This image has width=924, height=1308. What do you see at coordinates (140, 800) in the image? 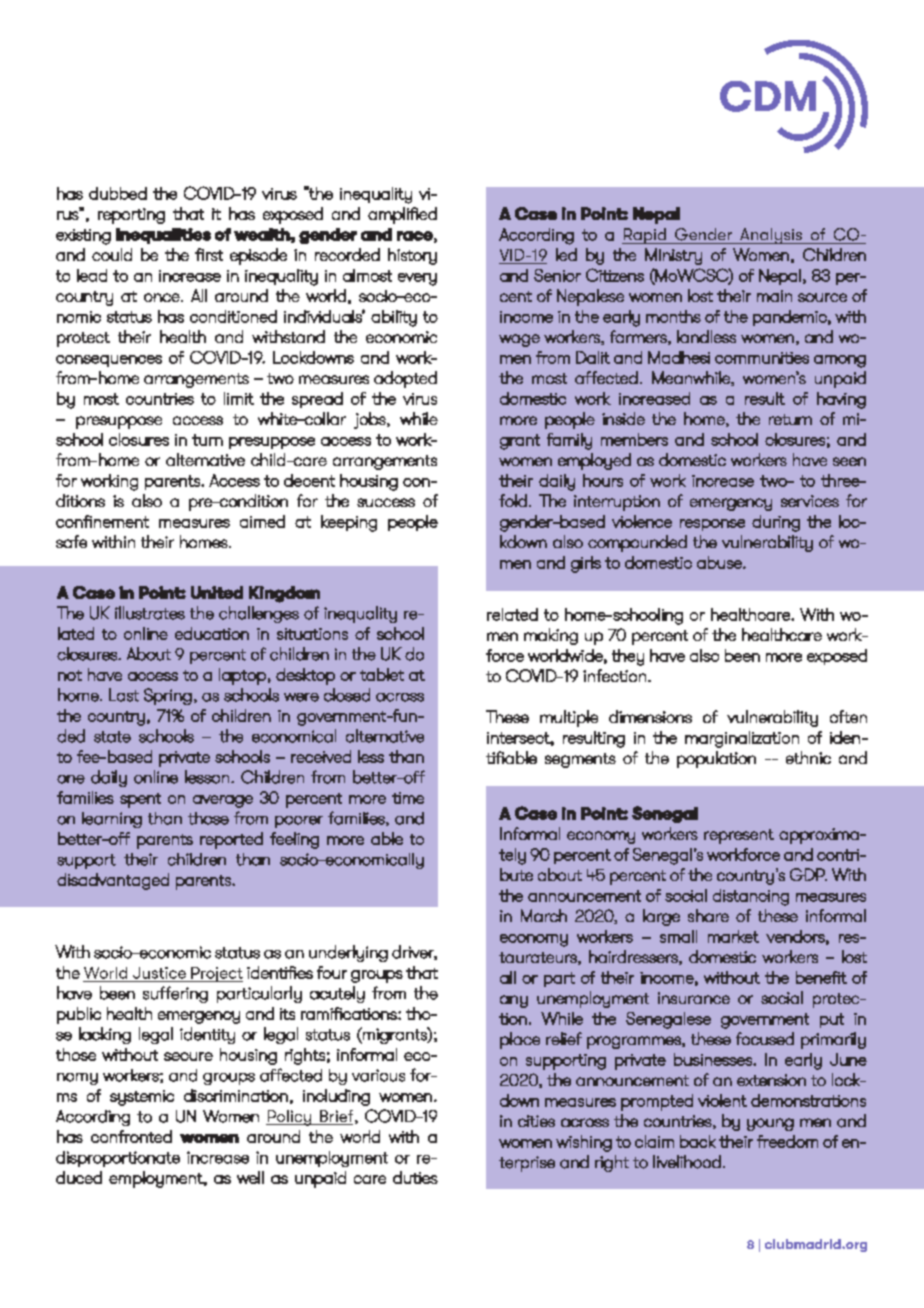
I see `spent` at bounding box center [140, 800].
